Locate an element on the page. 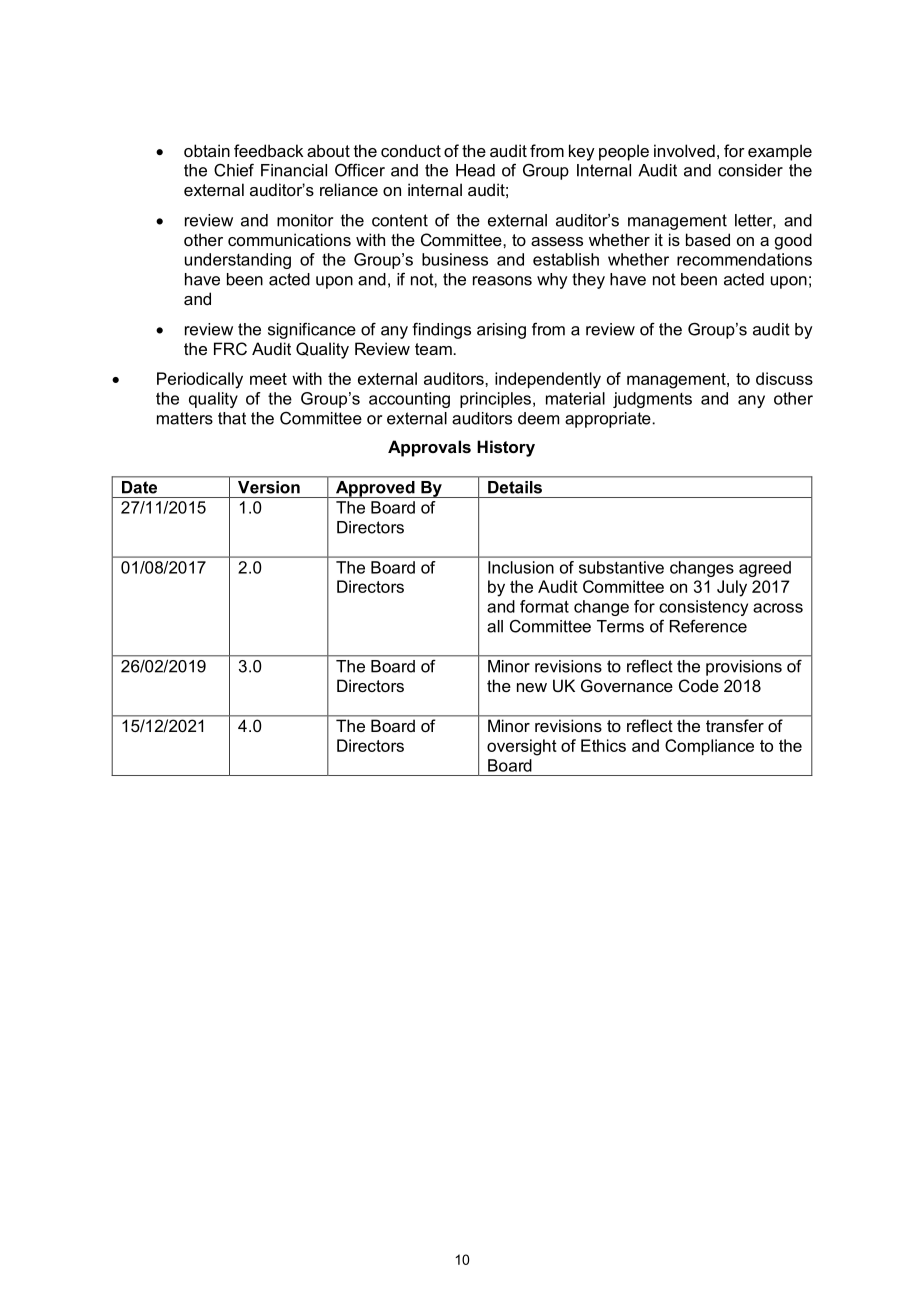 The height and width of the image is (1308, 924). new is located at coordinates (532, 687).
